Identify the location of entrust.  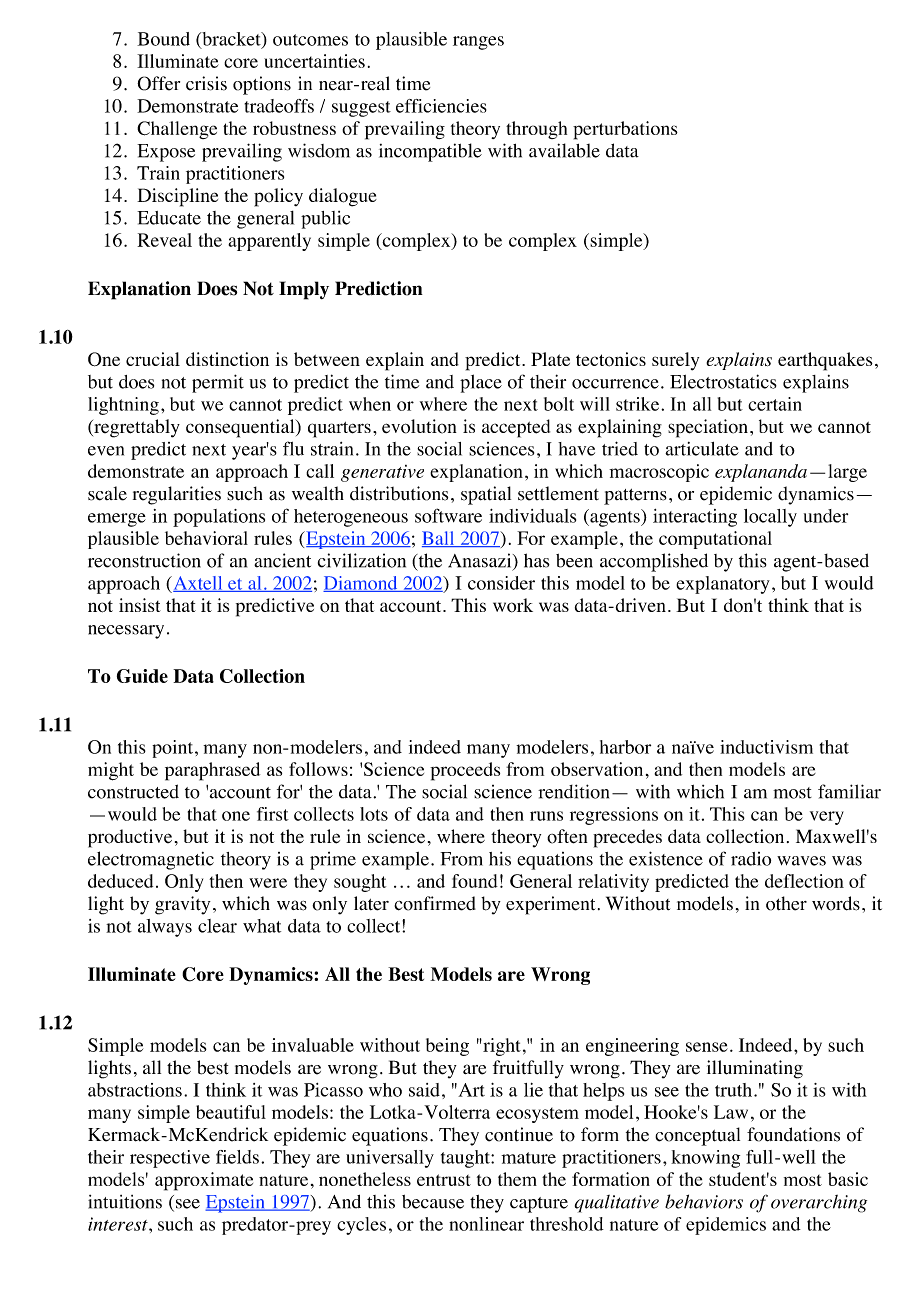
(444, 1180).
